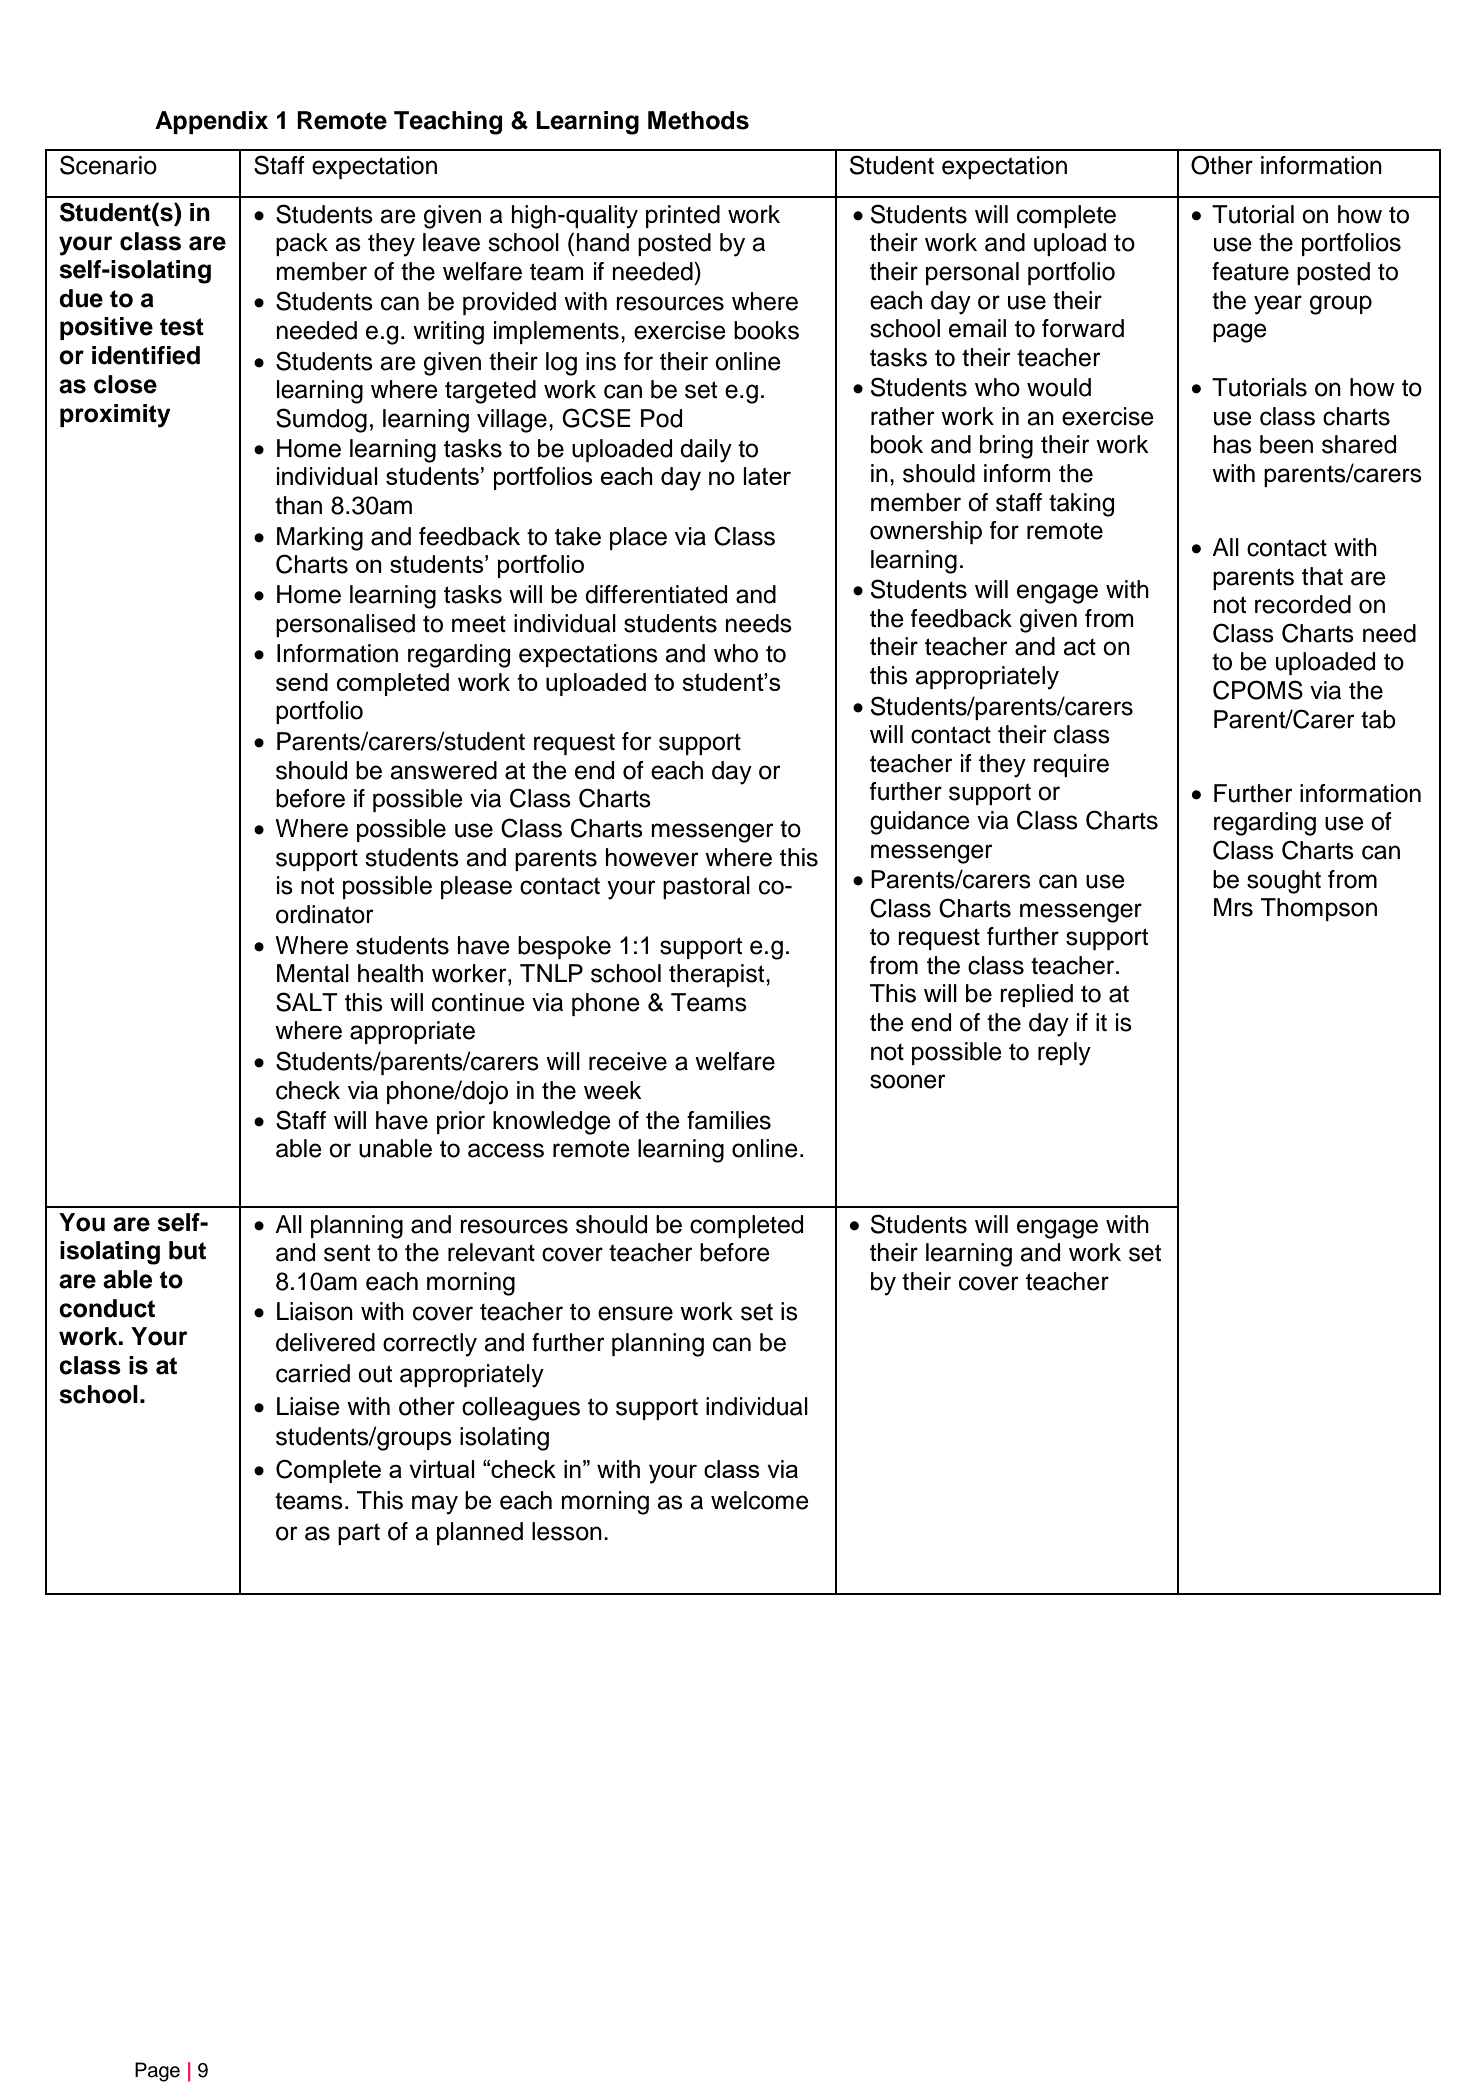  I want to click on answered, so click(443, 770).
